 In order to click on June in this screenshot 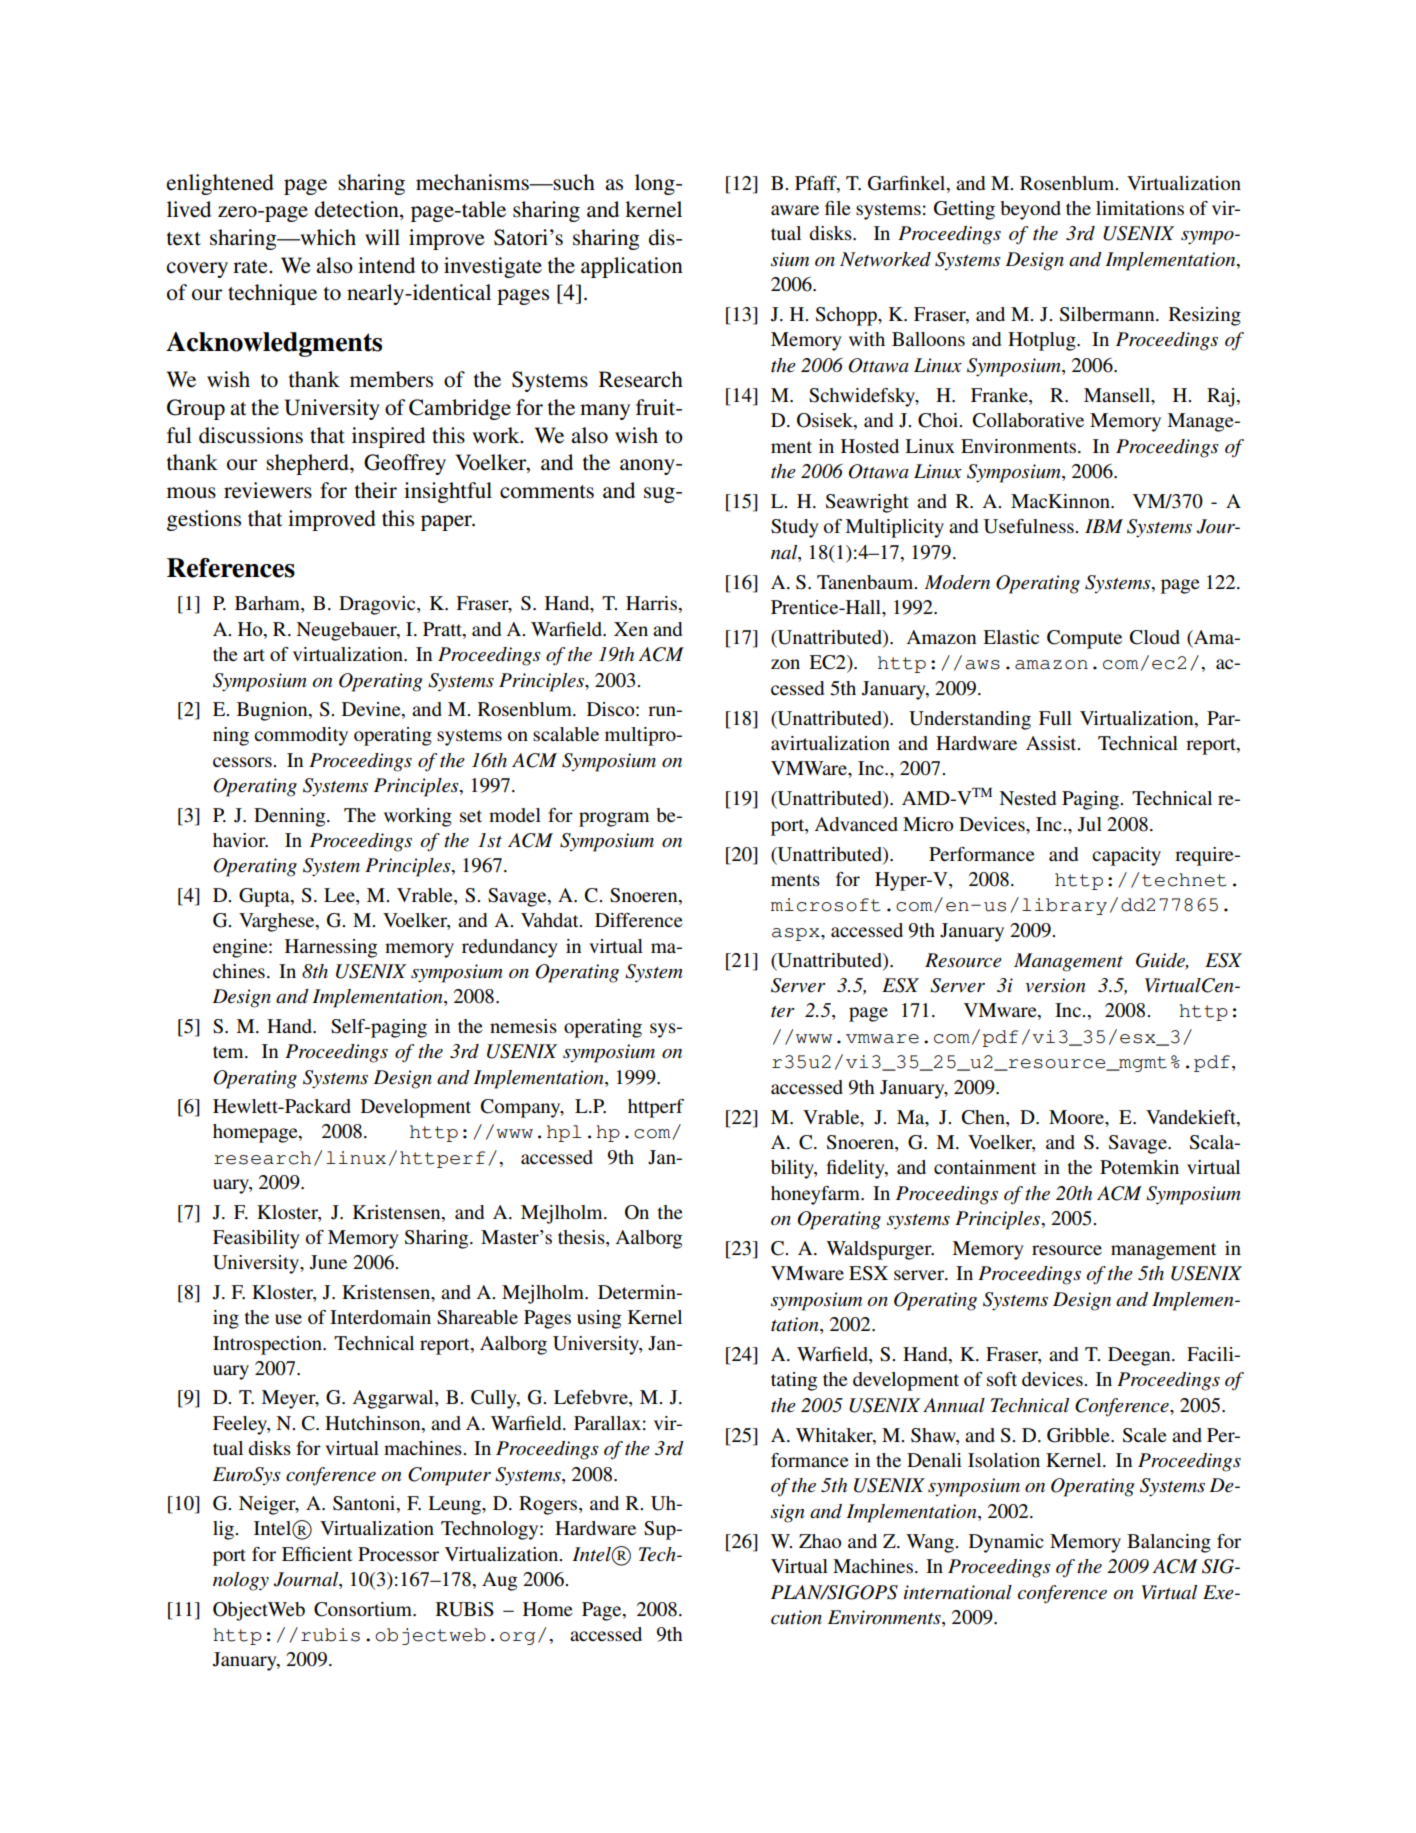, I will do `click(328, 1262)`.
